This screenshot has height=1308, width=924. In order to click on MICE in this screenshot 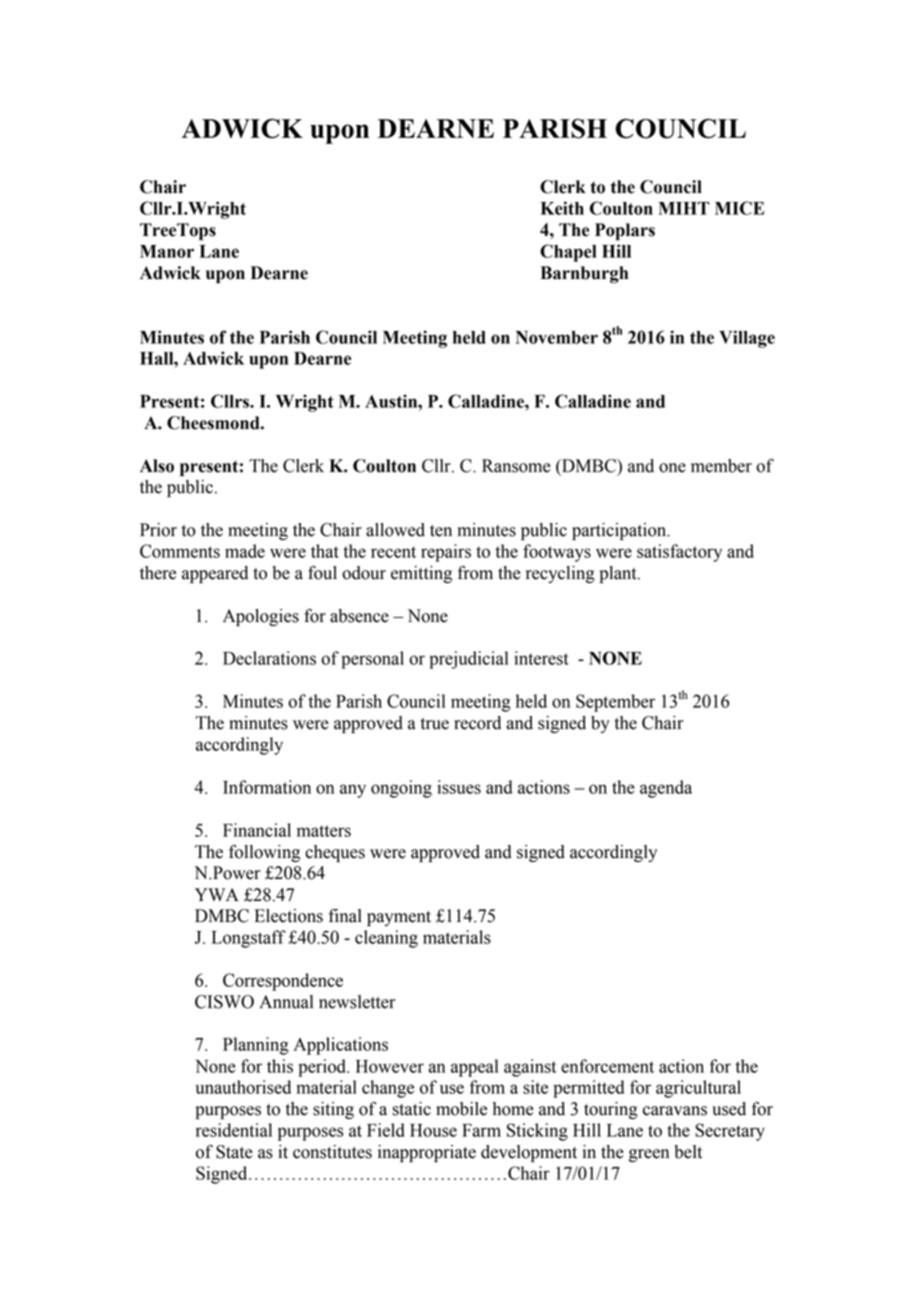, I will do `click(740, 208)`.
